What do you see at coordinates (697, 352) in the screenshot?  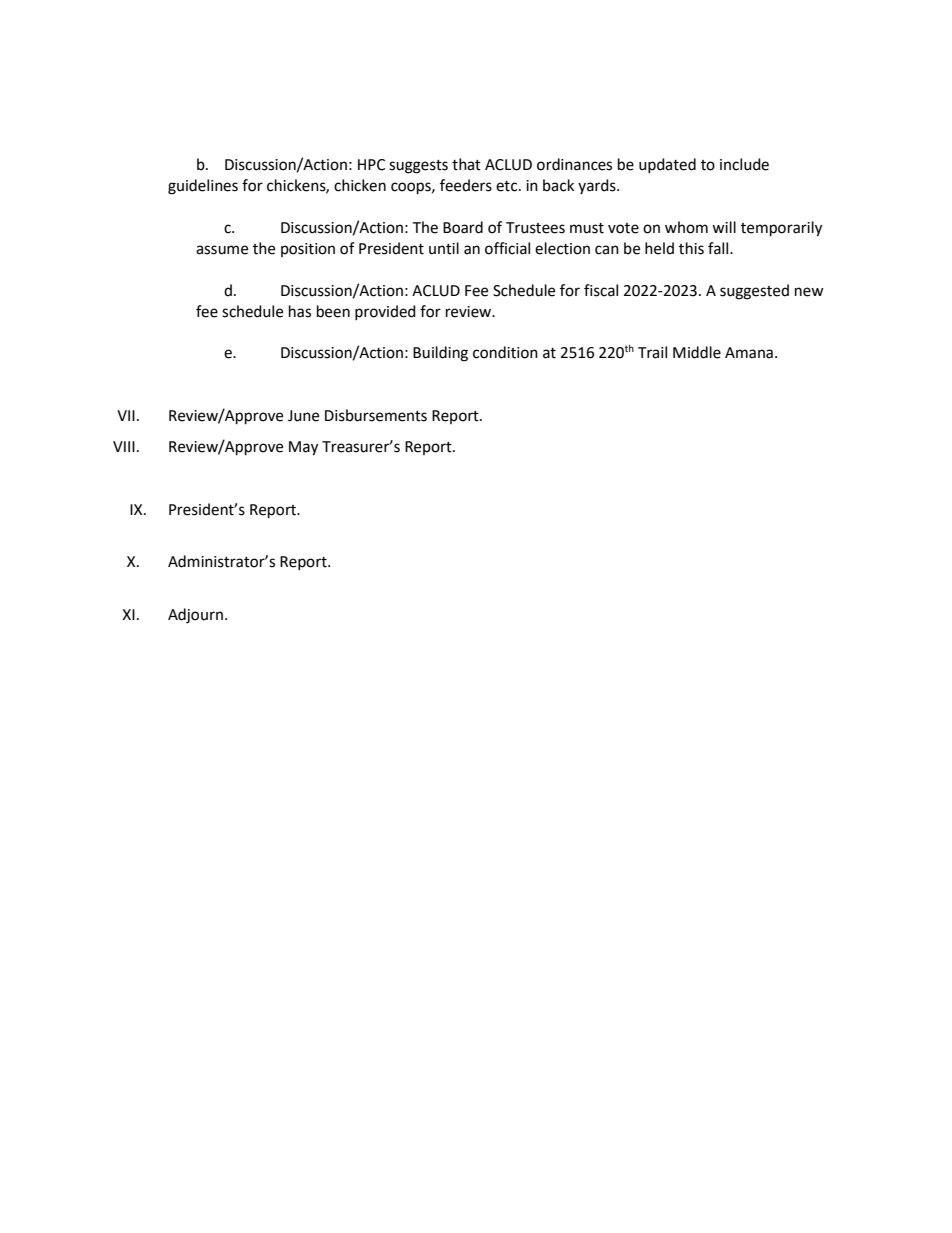 I see `Middle` at bounding box center [697, 352].
